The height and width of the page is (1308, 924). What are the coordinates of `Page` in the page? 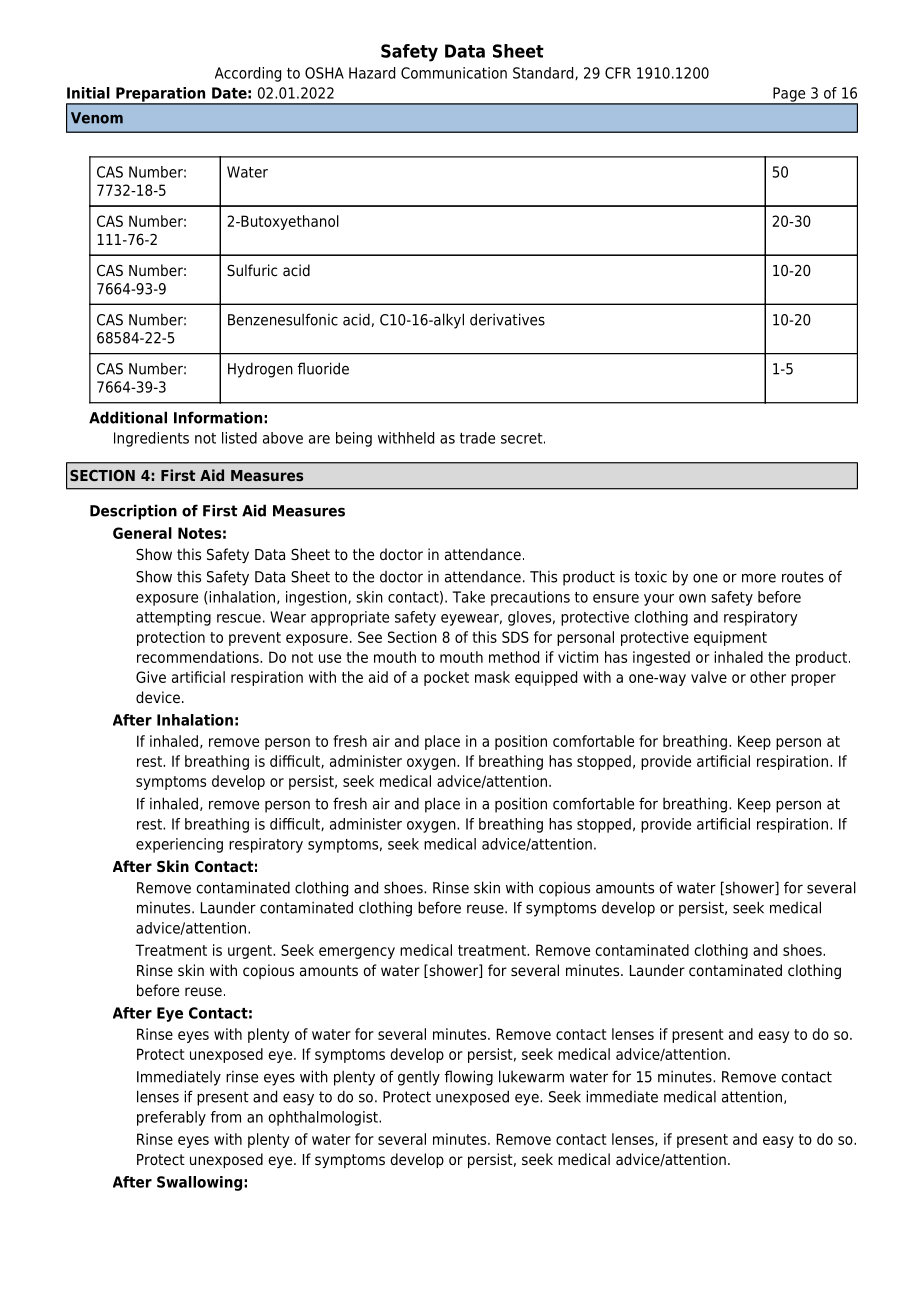 It's located at (789, 95).
